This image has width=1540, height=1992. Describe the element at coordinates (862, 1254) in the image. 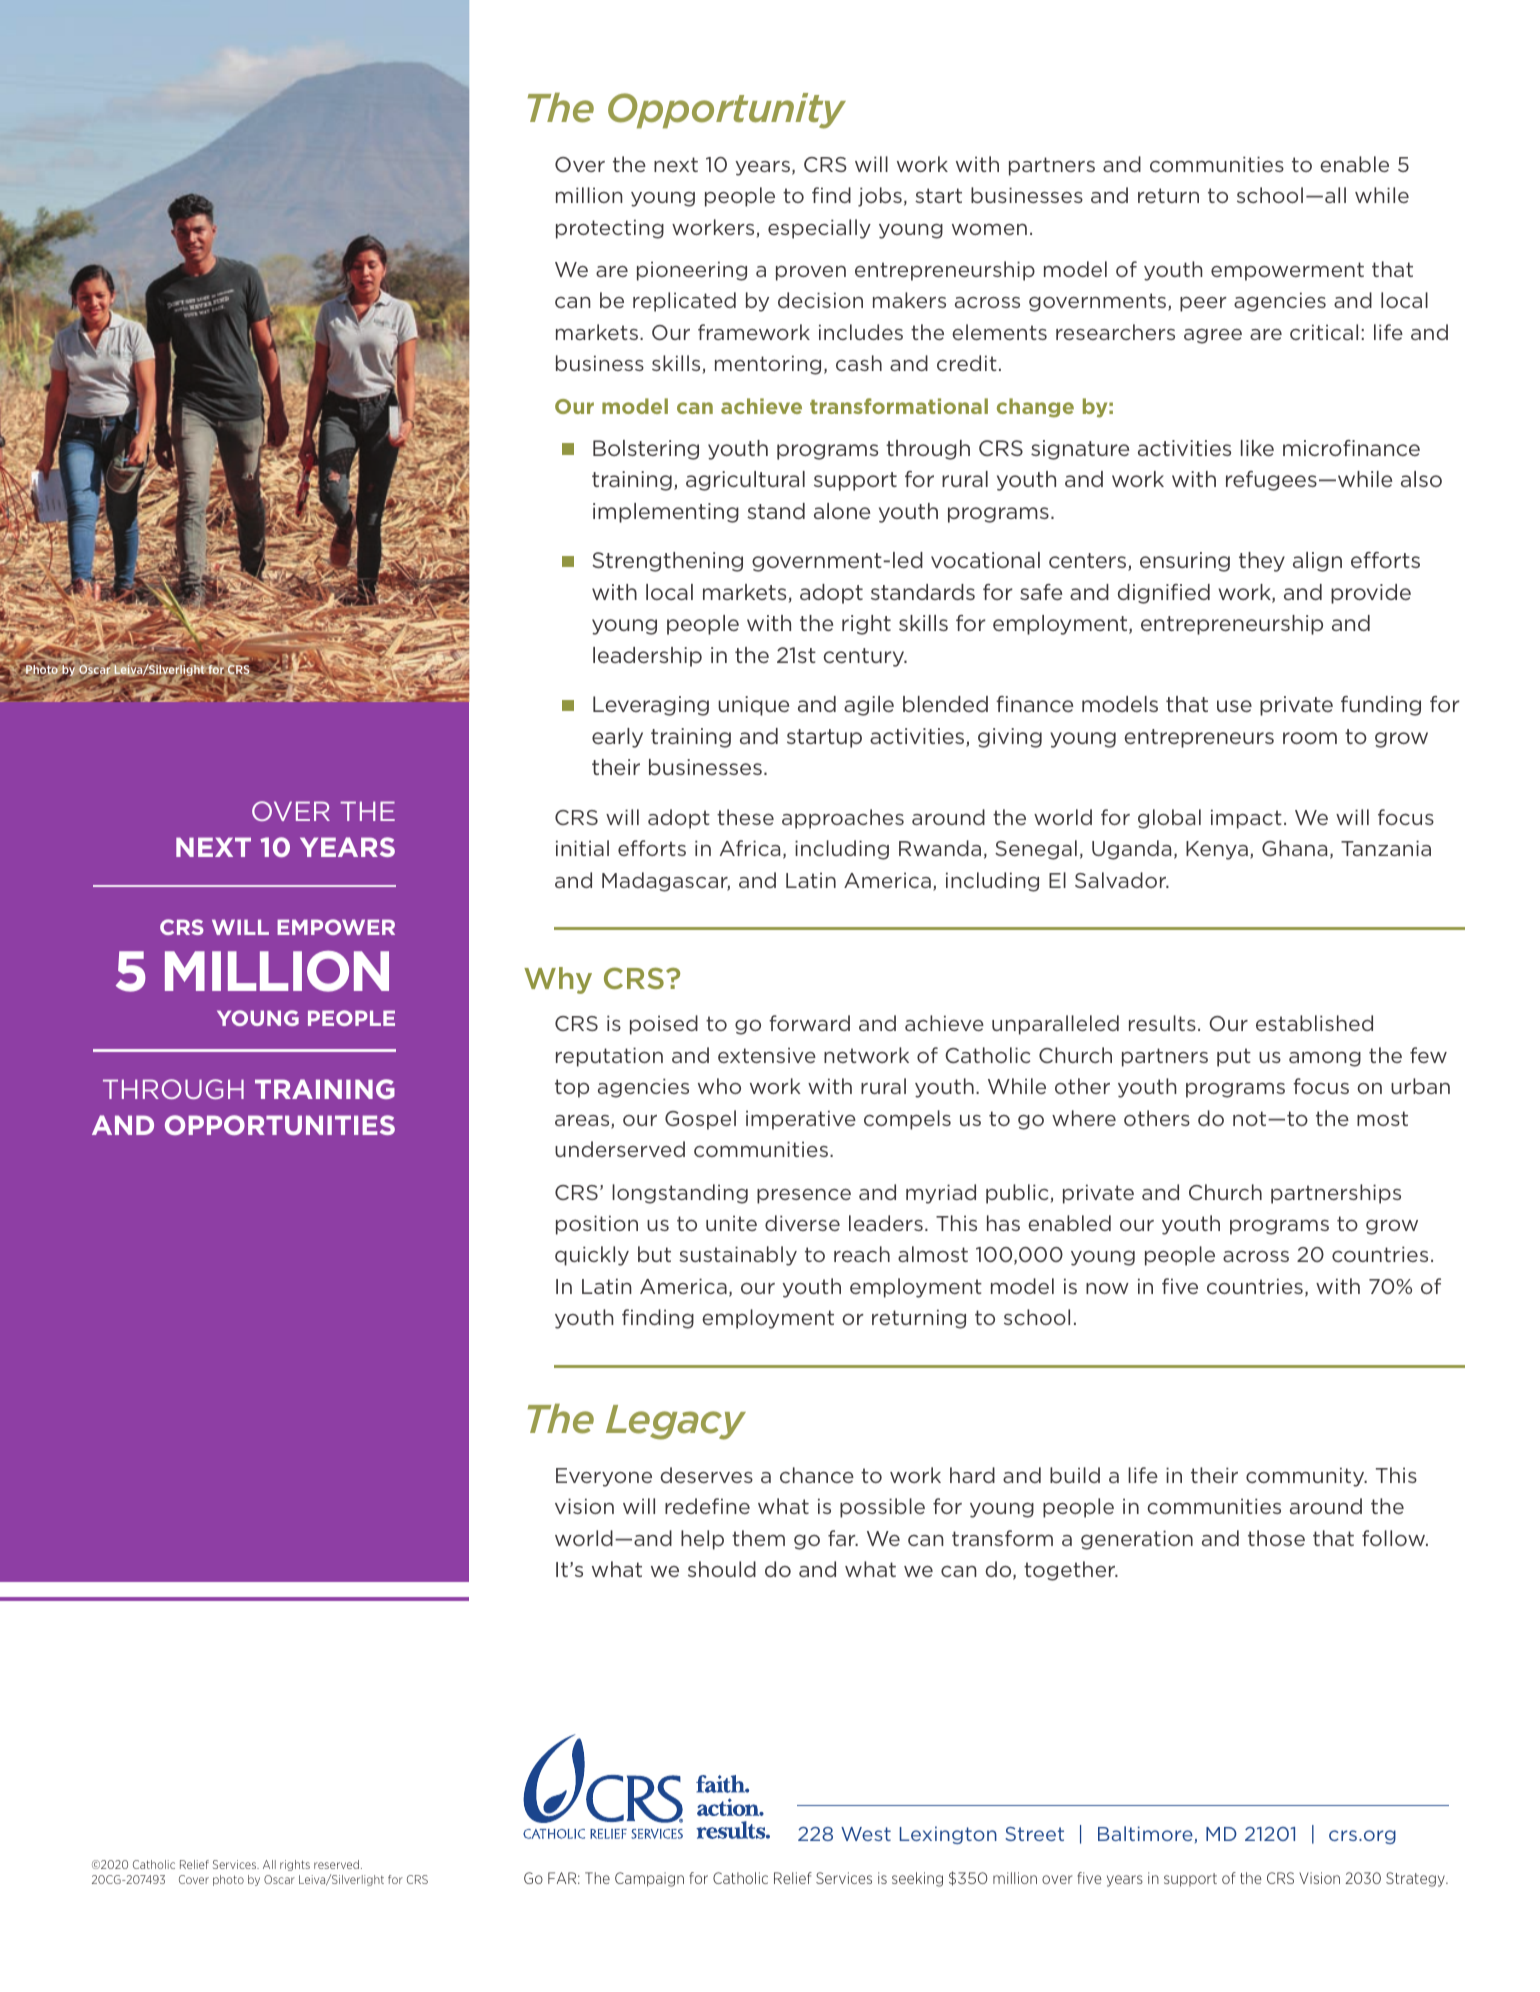

I see `reach` at that location.
